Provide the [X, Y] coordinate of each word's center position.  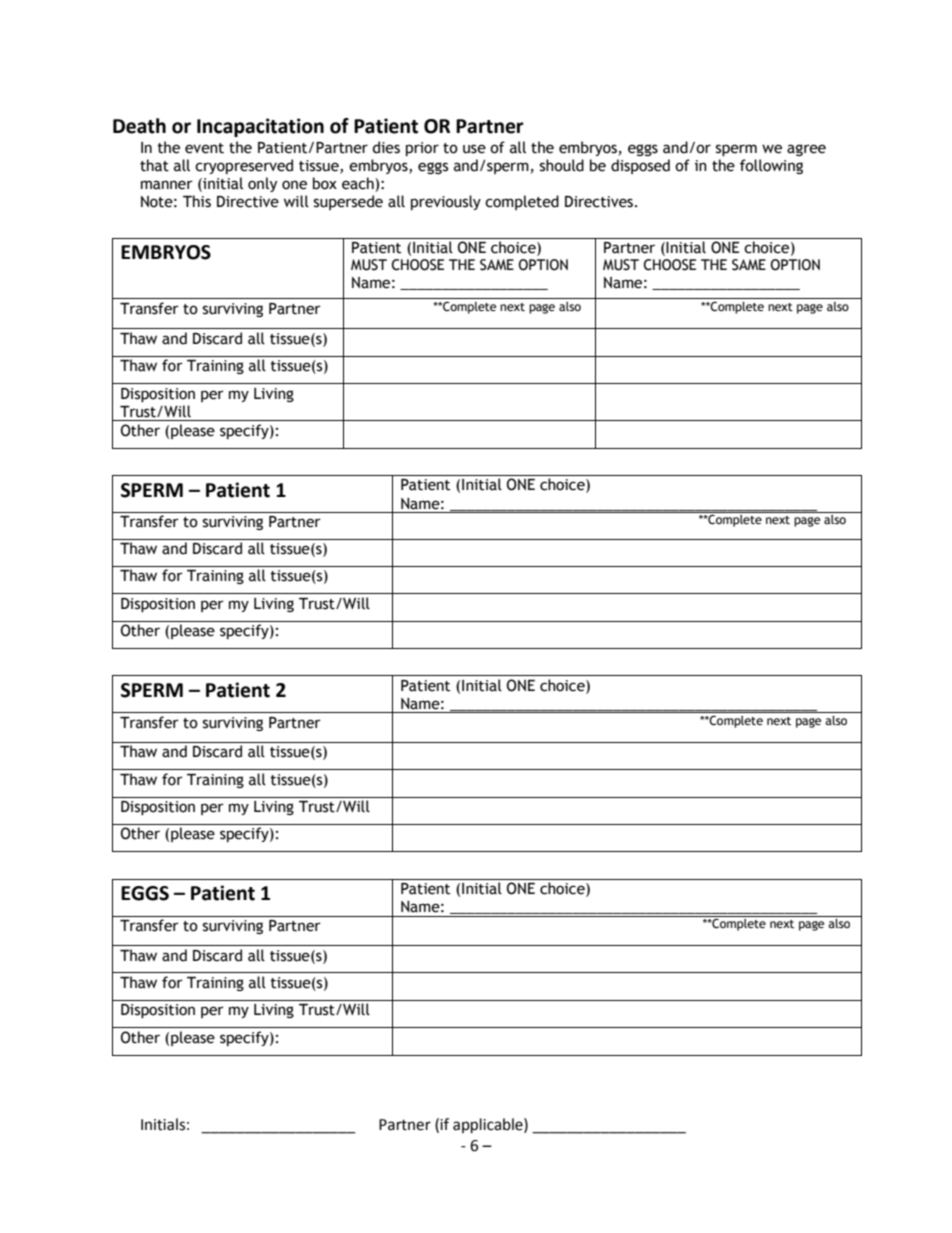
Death [139, 126]
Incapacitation [260, 127]
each [359, 184]
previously [446, 202]
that [154, 165]
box [325, 183]
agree [806, 150]
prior [422, 149]
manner [167, 185]
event [204, 148]
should [562, 165]
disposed [640, 166]
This [197, 201]
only [262, 184]
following [771, 166]
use [474, 149]
